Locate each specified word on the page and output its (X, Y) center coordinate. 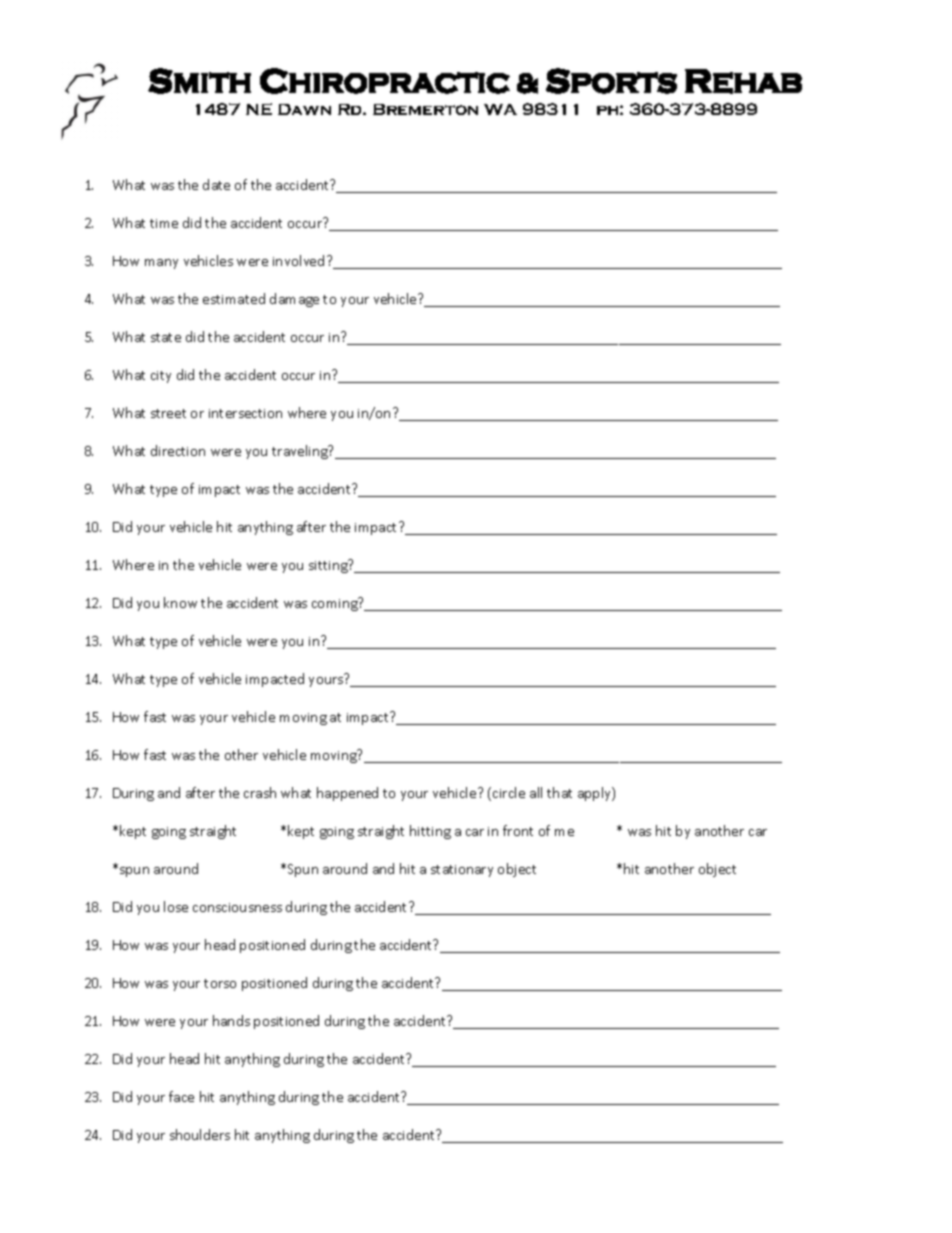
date (216, 184)
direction (178, 450)
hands (231, 1020)
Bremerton (425, 109)
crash (260, 792)
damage (294, 300)
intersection (245, 413)
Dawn (304, 109)
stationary (462, 871)
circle (509, 792)
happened (347, 794)
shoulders (200, 1134)
